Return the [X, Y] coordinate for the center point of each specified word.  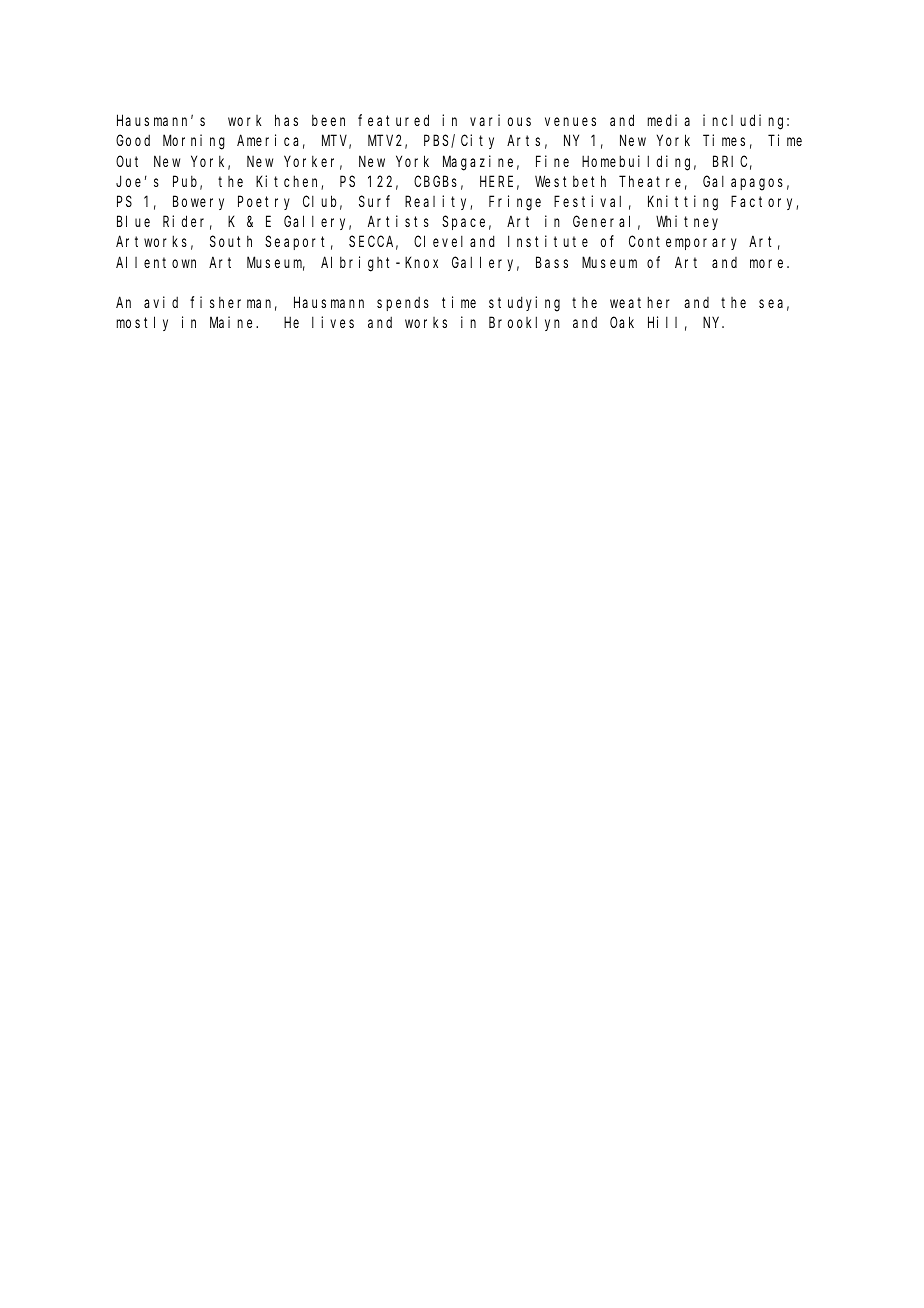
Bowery [198, 203]
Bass [552, 262]
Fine [552, 161]
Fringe [515, 203]
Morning [194, 142]
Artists [398, 221]
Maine [233, 322]
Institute [548, 241]
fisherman [233, 303]
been [328, 120]
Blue [133, 221]
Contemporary [683, 243]
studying [524, 304]
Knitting [683, 203]
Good [133, 140]
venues [570, 121]
